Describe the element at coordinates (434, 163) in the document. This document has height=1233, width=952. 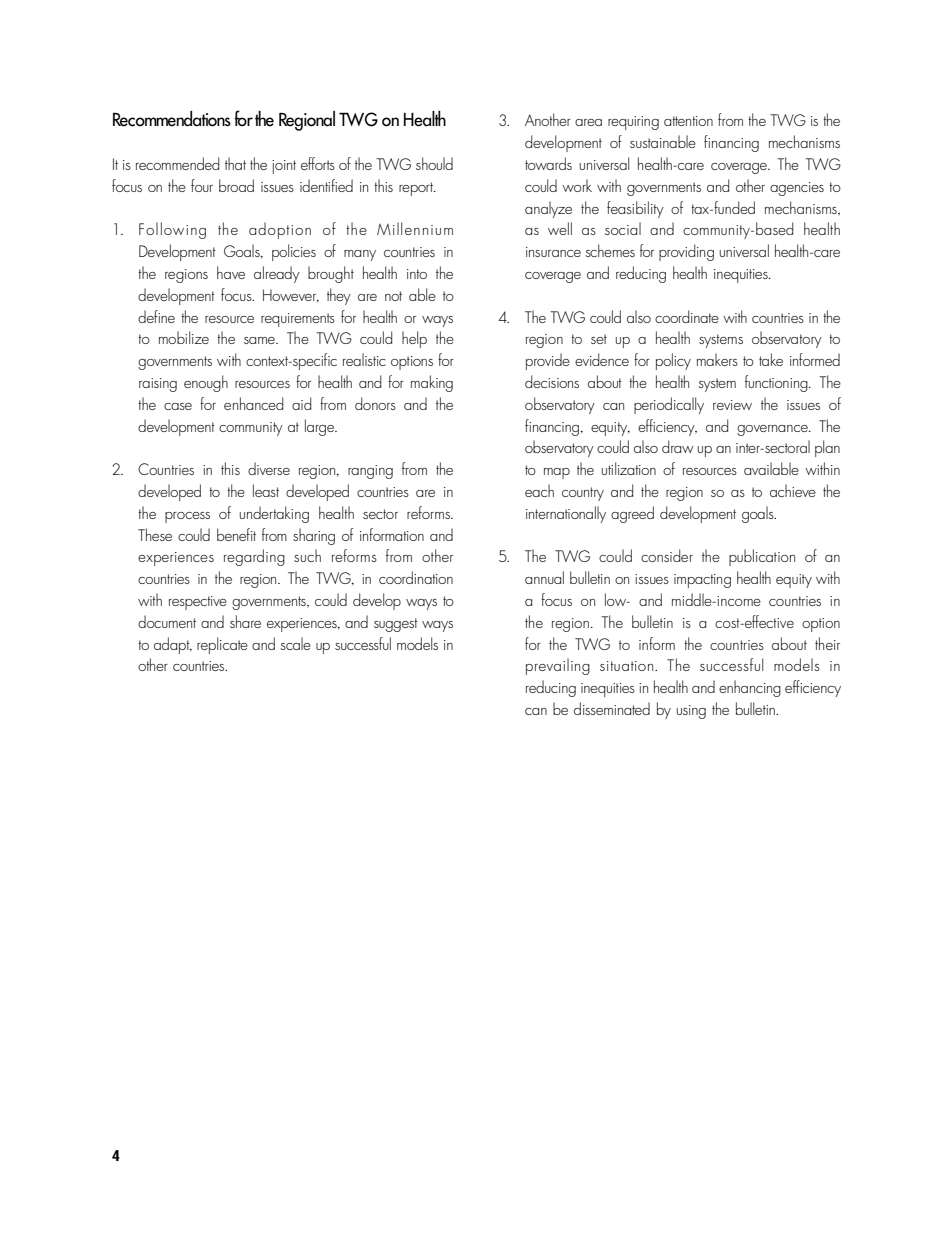
I see `should` at that location.
